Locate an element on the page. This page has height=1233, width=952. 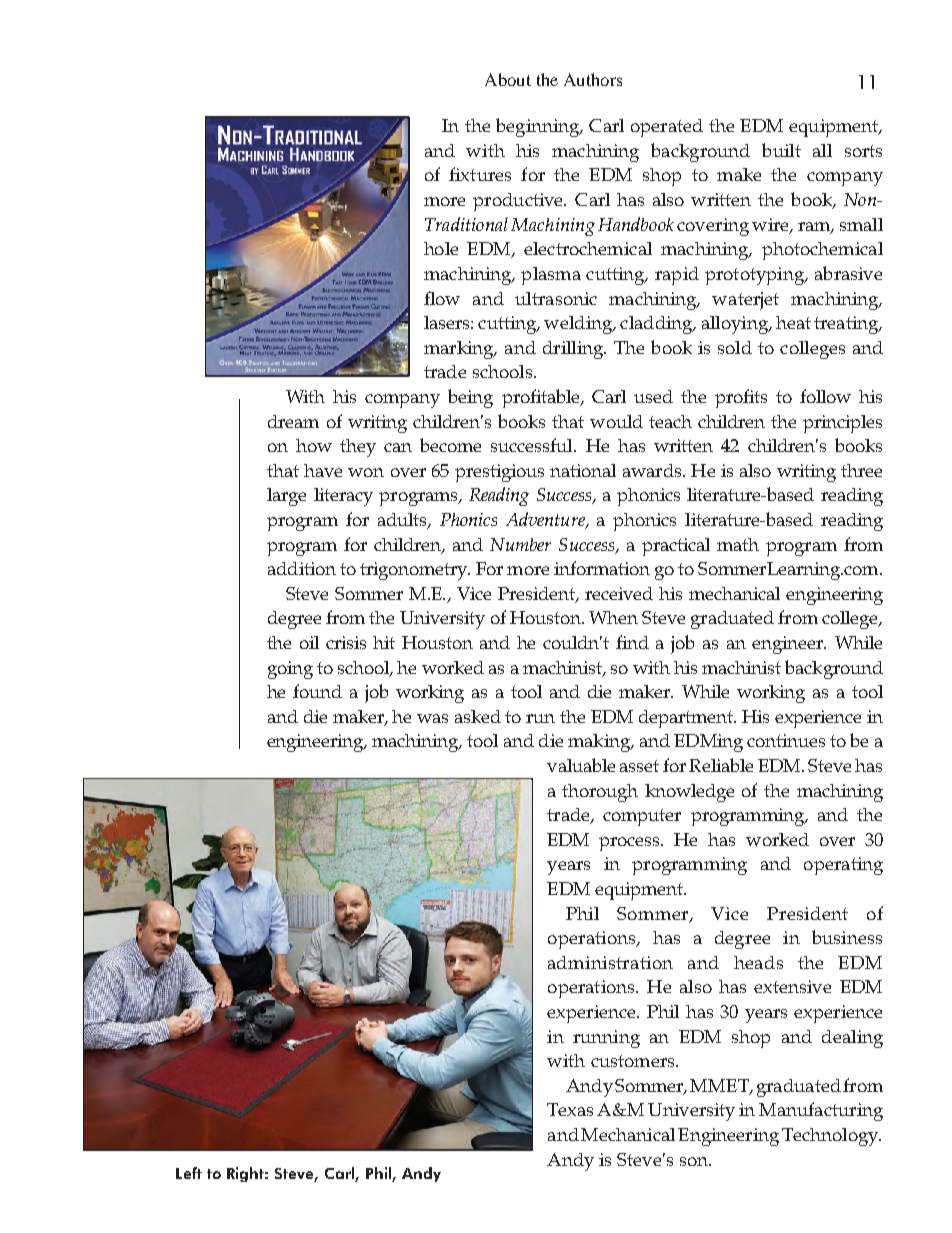
how is located at coordinates (314, 445).
